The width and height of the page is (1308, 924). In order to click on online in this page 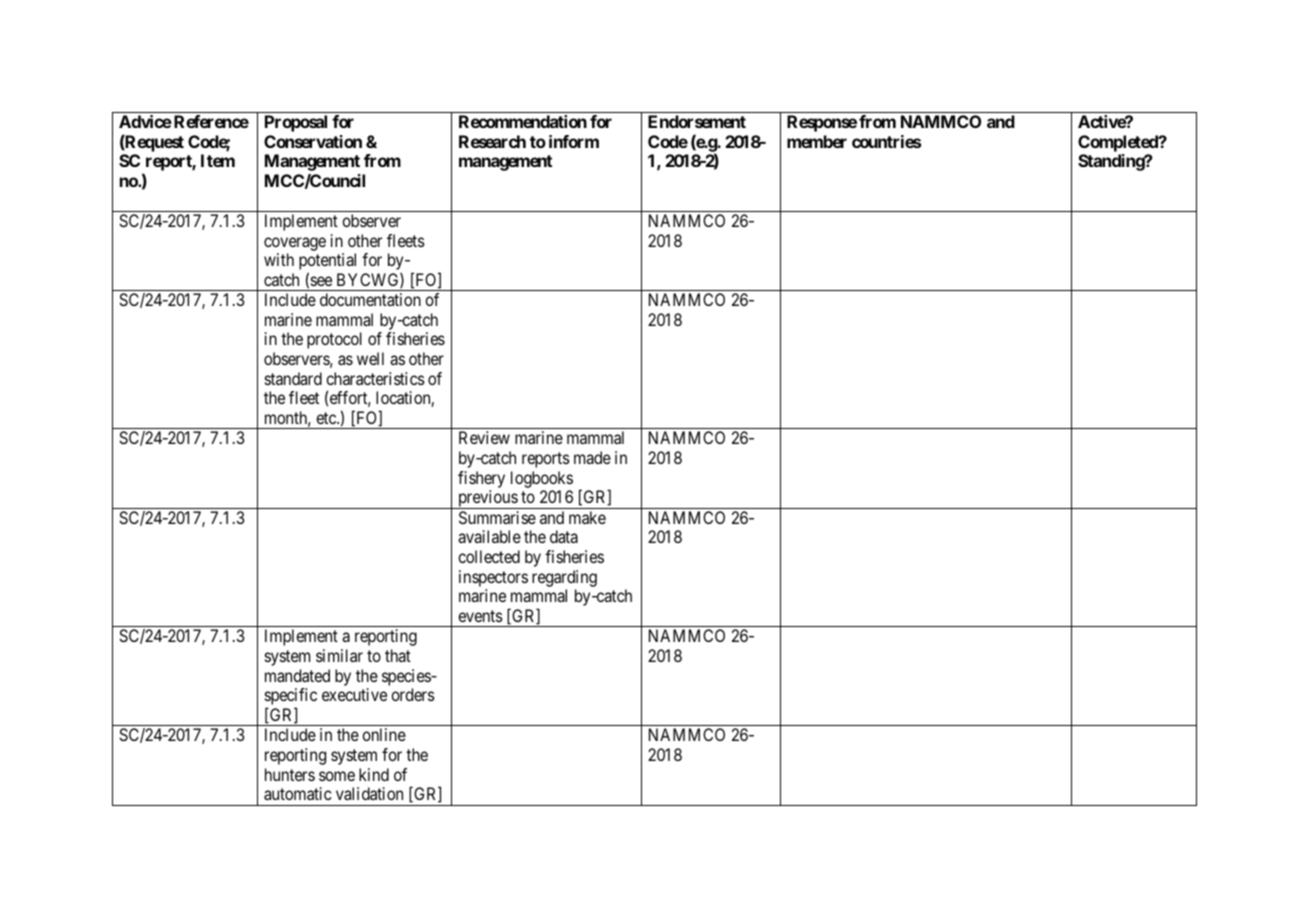, I will do `click(384, 734)`.
